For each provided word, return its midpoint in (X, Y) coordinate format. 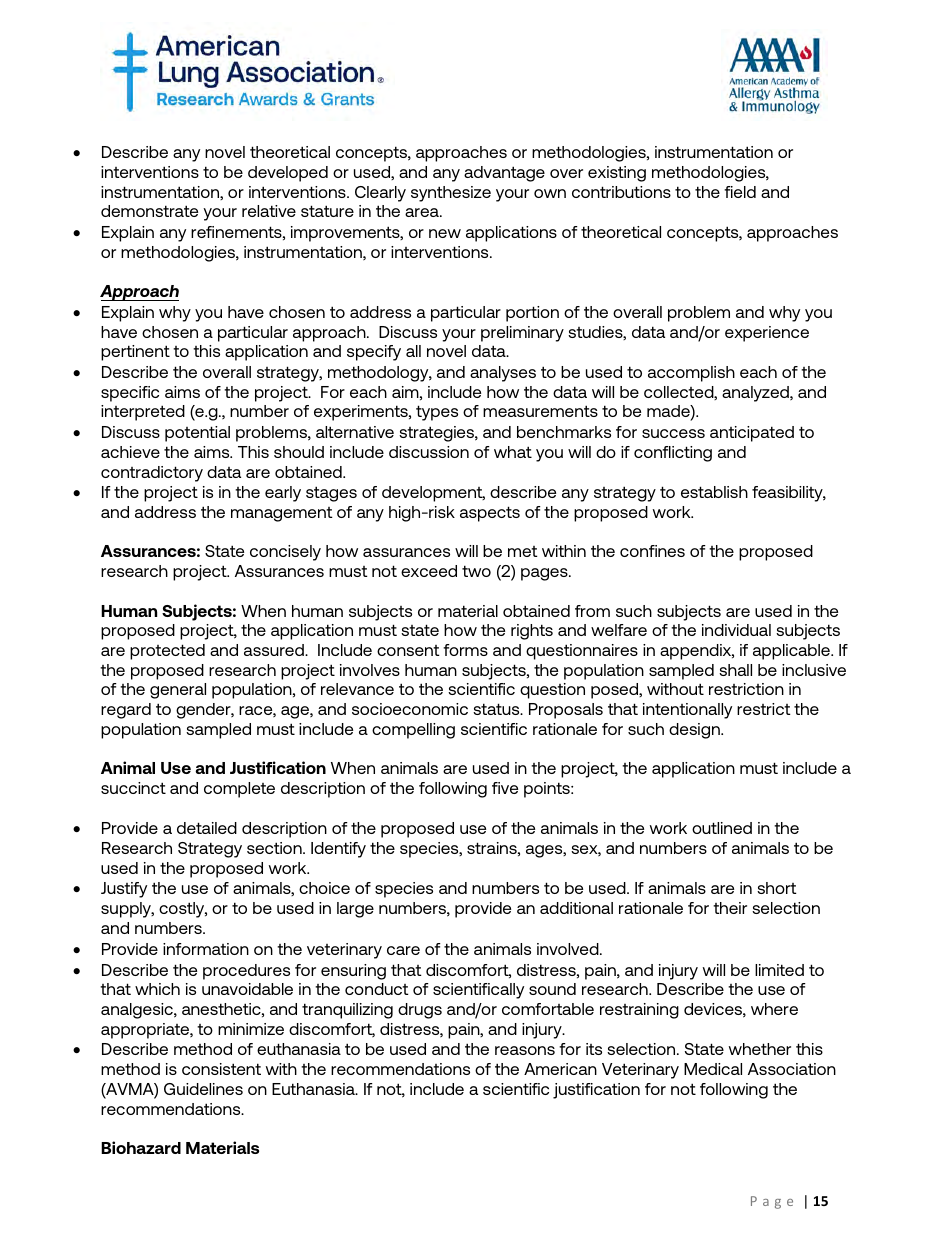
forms (465, 650)
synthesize (451, 194)
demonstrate (149, 211)
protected (167, 652)
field (740, 192)
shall (735, 670)
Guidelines (203, 1089)
